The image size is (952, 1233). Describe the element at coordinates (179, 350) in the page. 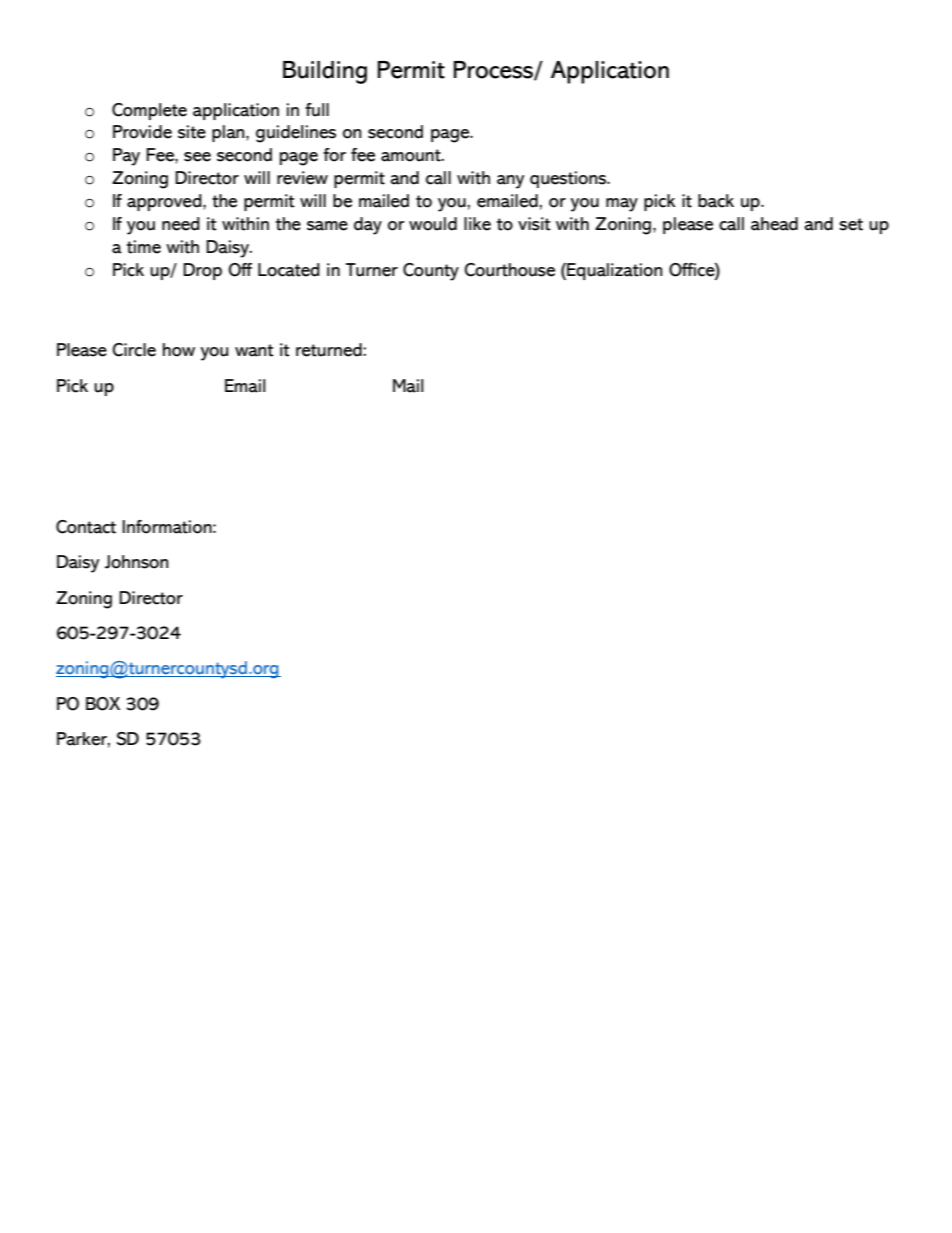

I see `how` at that location.
